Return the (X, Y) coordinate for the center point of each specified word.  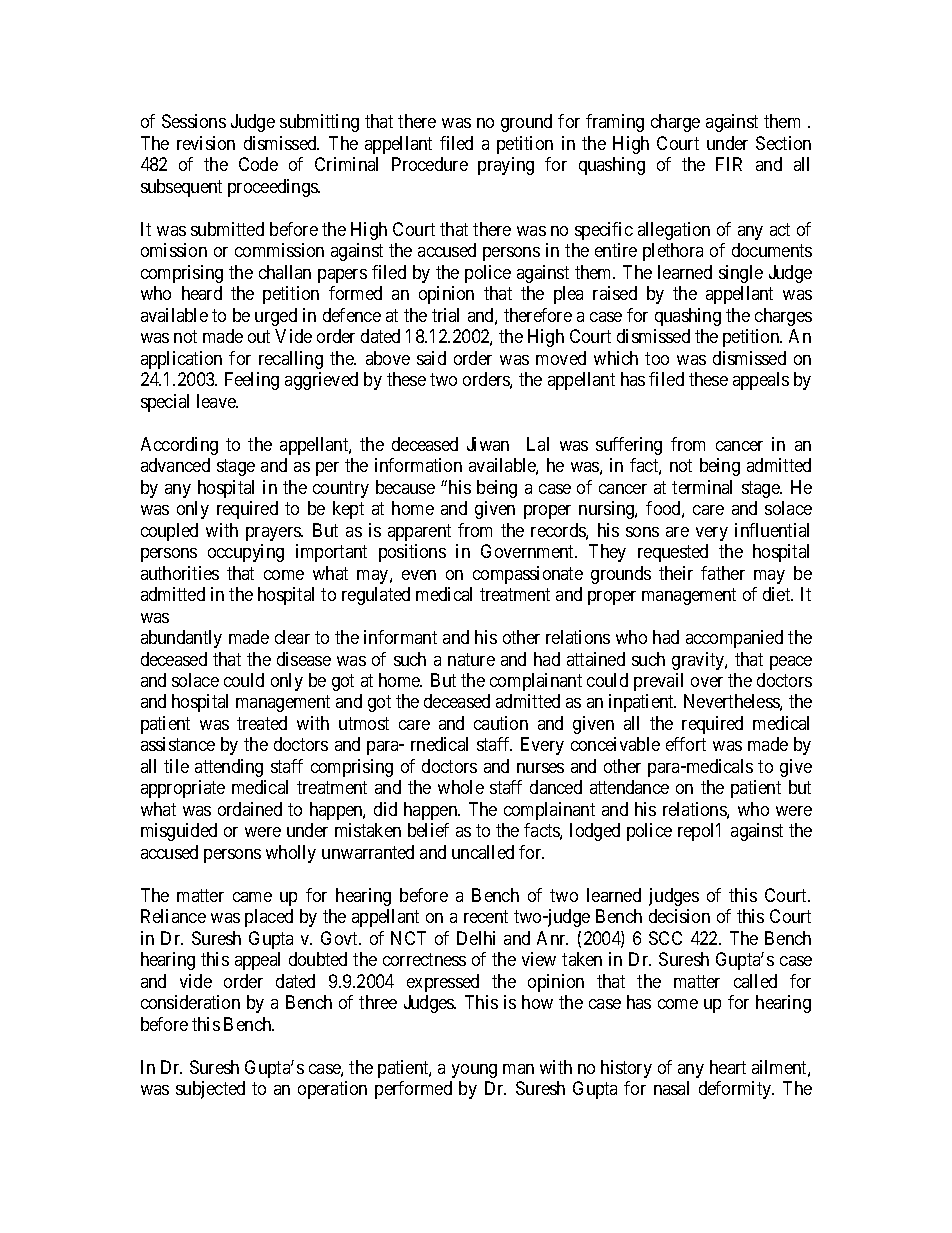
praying (506, 166)
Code (258, 164)
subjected (210, 1090)
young (474, 1071)
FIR (729, 164)
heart (728, 1067)
